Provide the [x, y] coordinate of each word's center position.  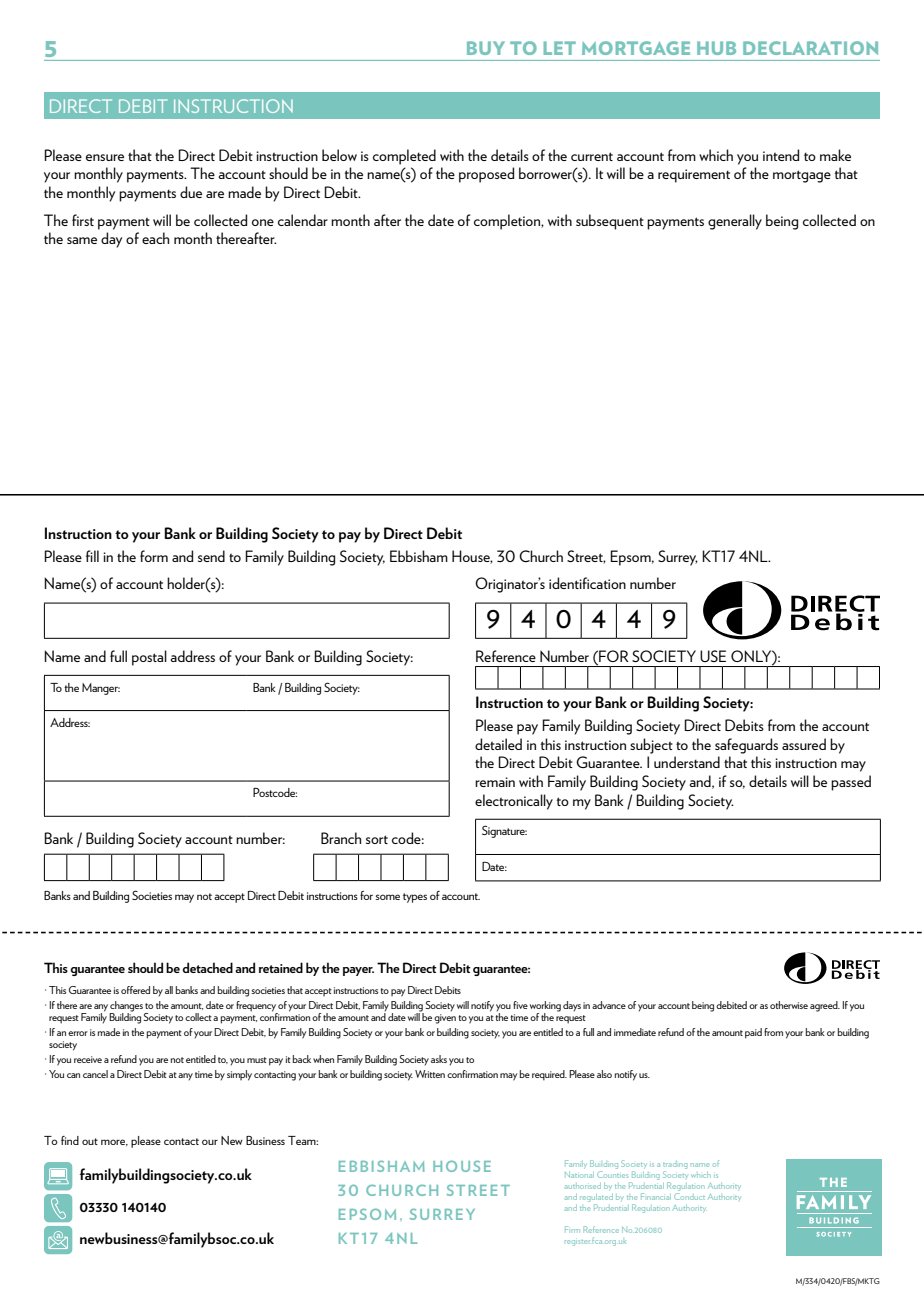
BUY [486, 48]
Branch [341, 838]
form [154, 556]
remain [495, 782]
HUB [716, 48]
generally [735, 222]
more [114, 1142]
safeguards [746, 746]
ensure [105, 157]
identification [587, 583]
